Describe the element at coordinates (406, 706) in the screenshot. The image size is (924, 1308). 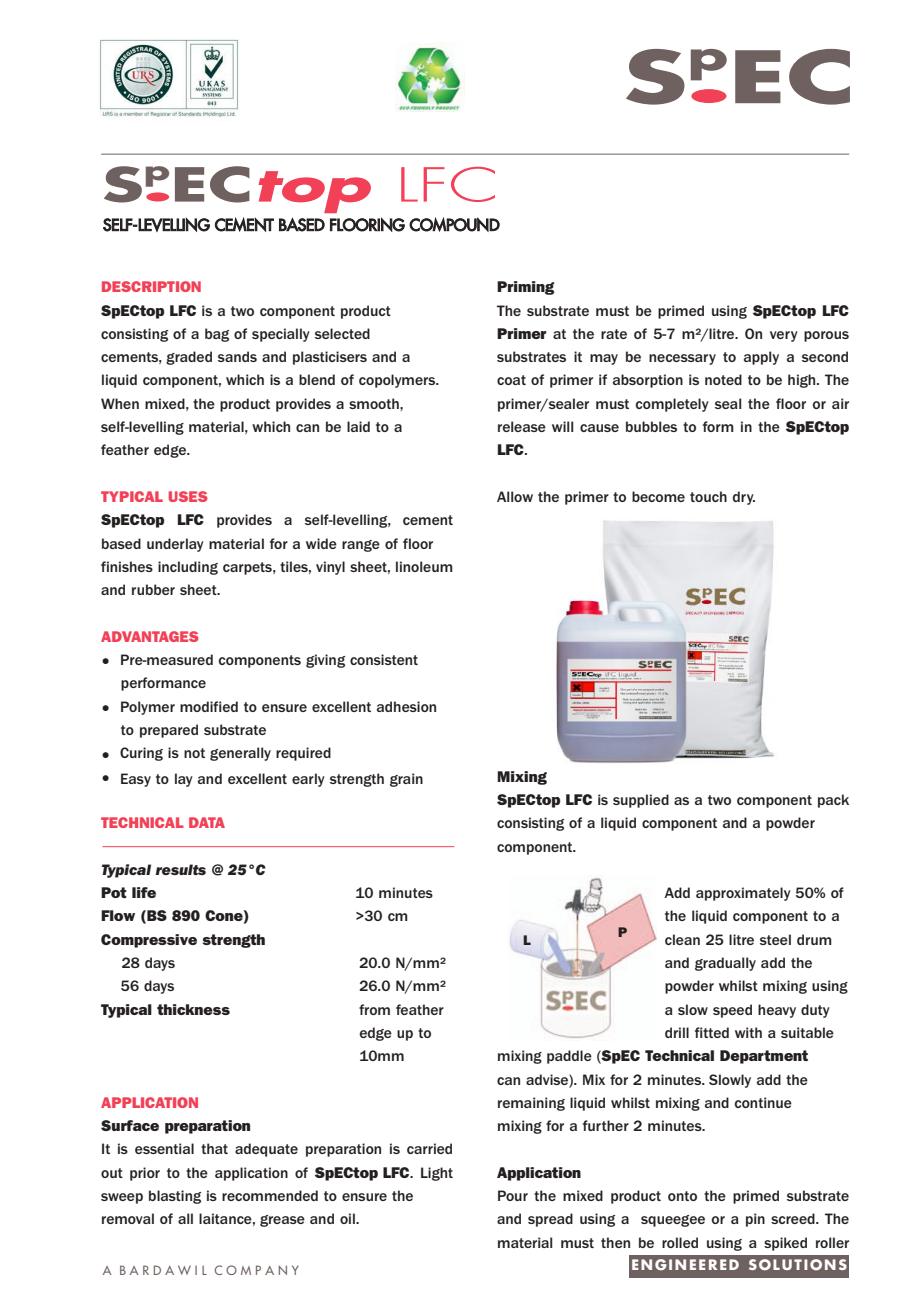
I see `adhesion` at that location.
